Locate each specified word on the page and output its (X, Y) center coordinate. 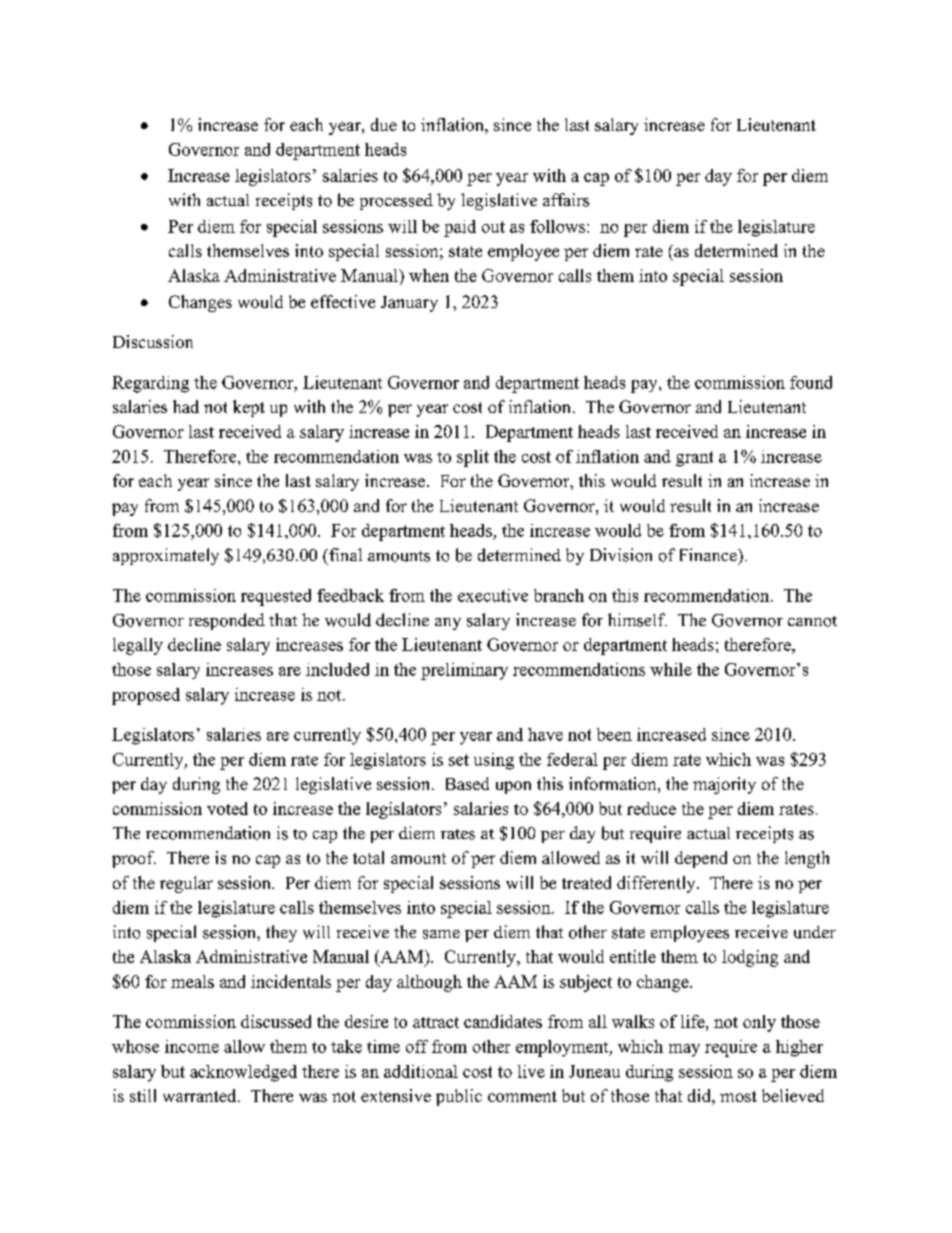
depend (701, 859)
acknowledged (243, 1073)
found (811, 382)
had (186, 406)
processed (396, 201)
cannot (812, 621)
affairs (566, 200)
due (384, 124)
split (473, 458)
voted (227, 808)
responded (227, 621)
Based (467, 783)
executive (493, 595)
